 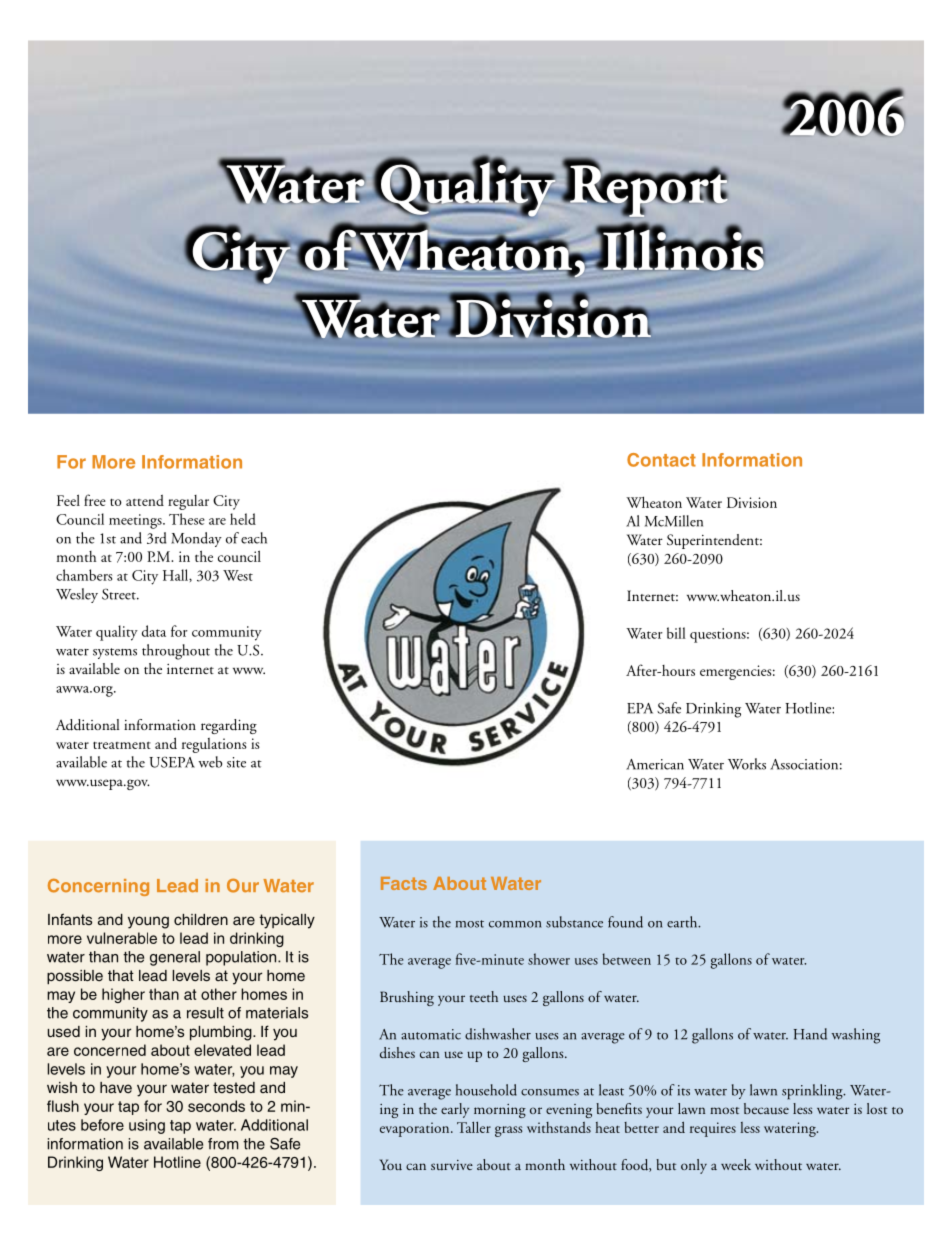 What do you see at coordinates (655, 764) in the screenshot?
I see `American` at bounding box center [655, 764].
